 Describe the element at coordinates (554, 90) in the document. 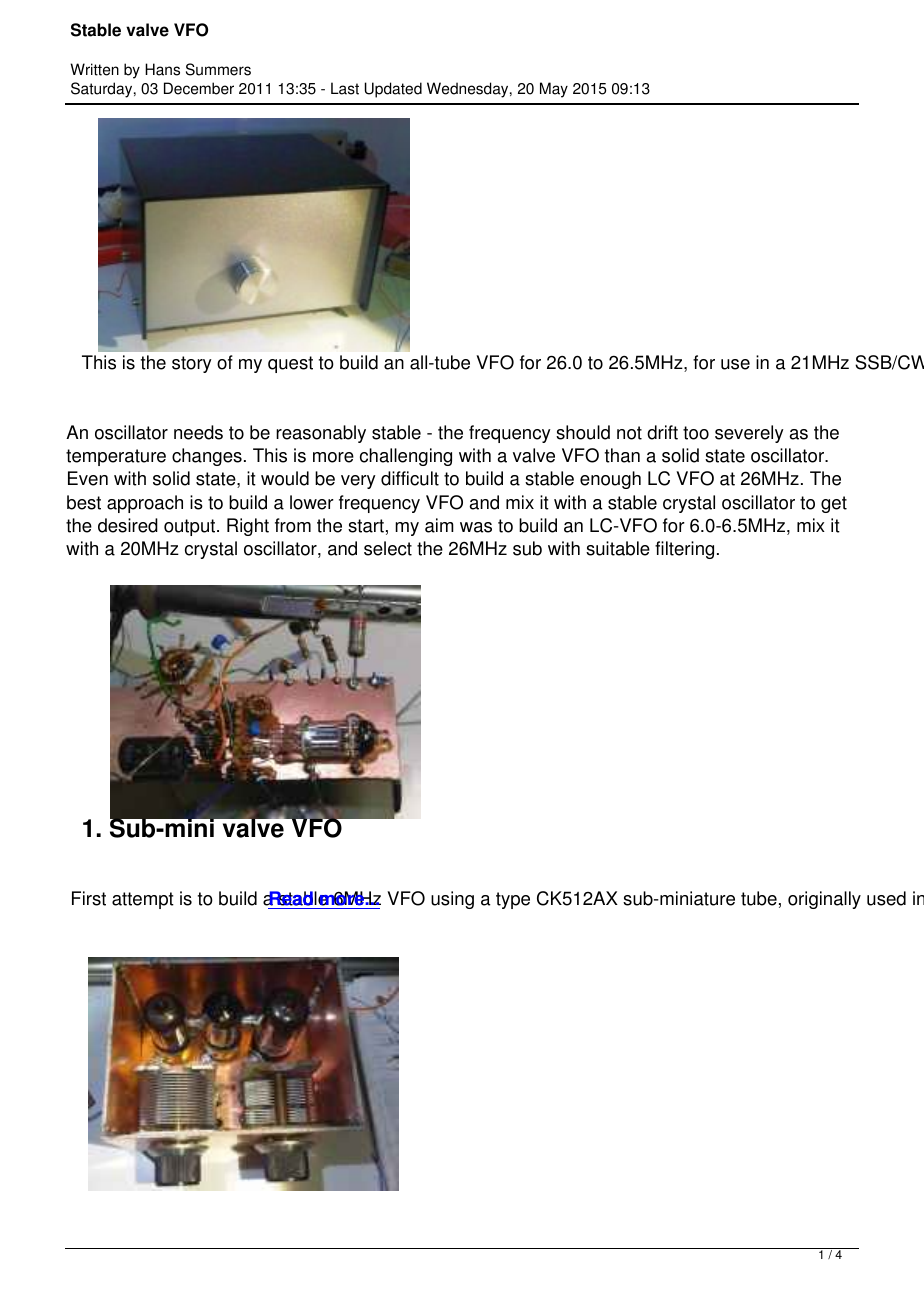

I see `May` at that location.
